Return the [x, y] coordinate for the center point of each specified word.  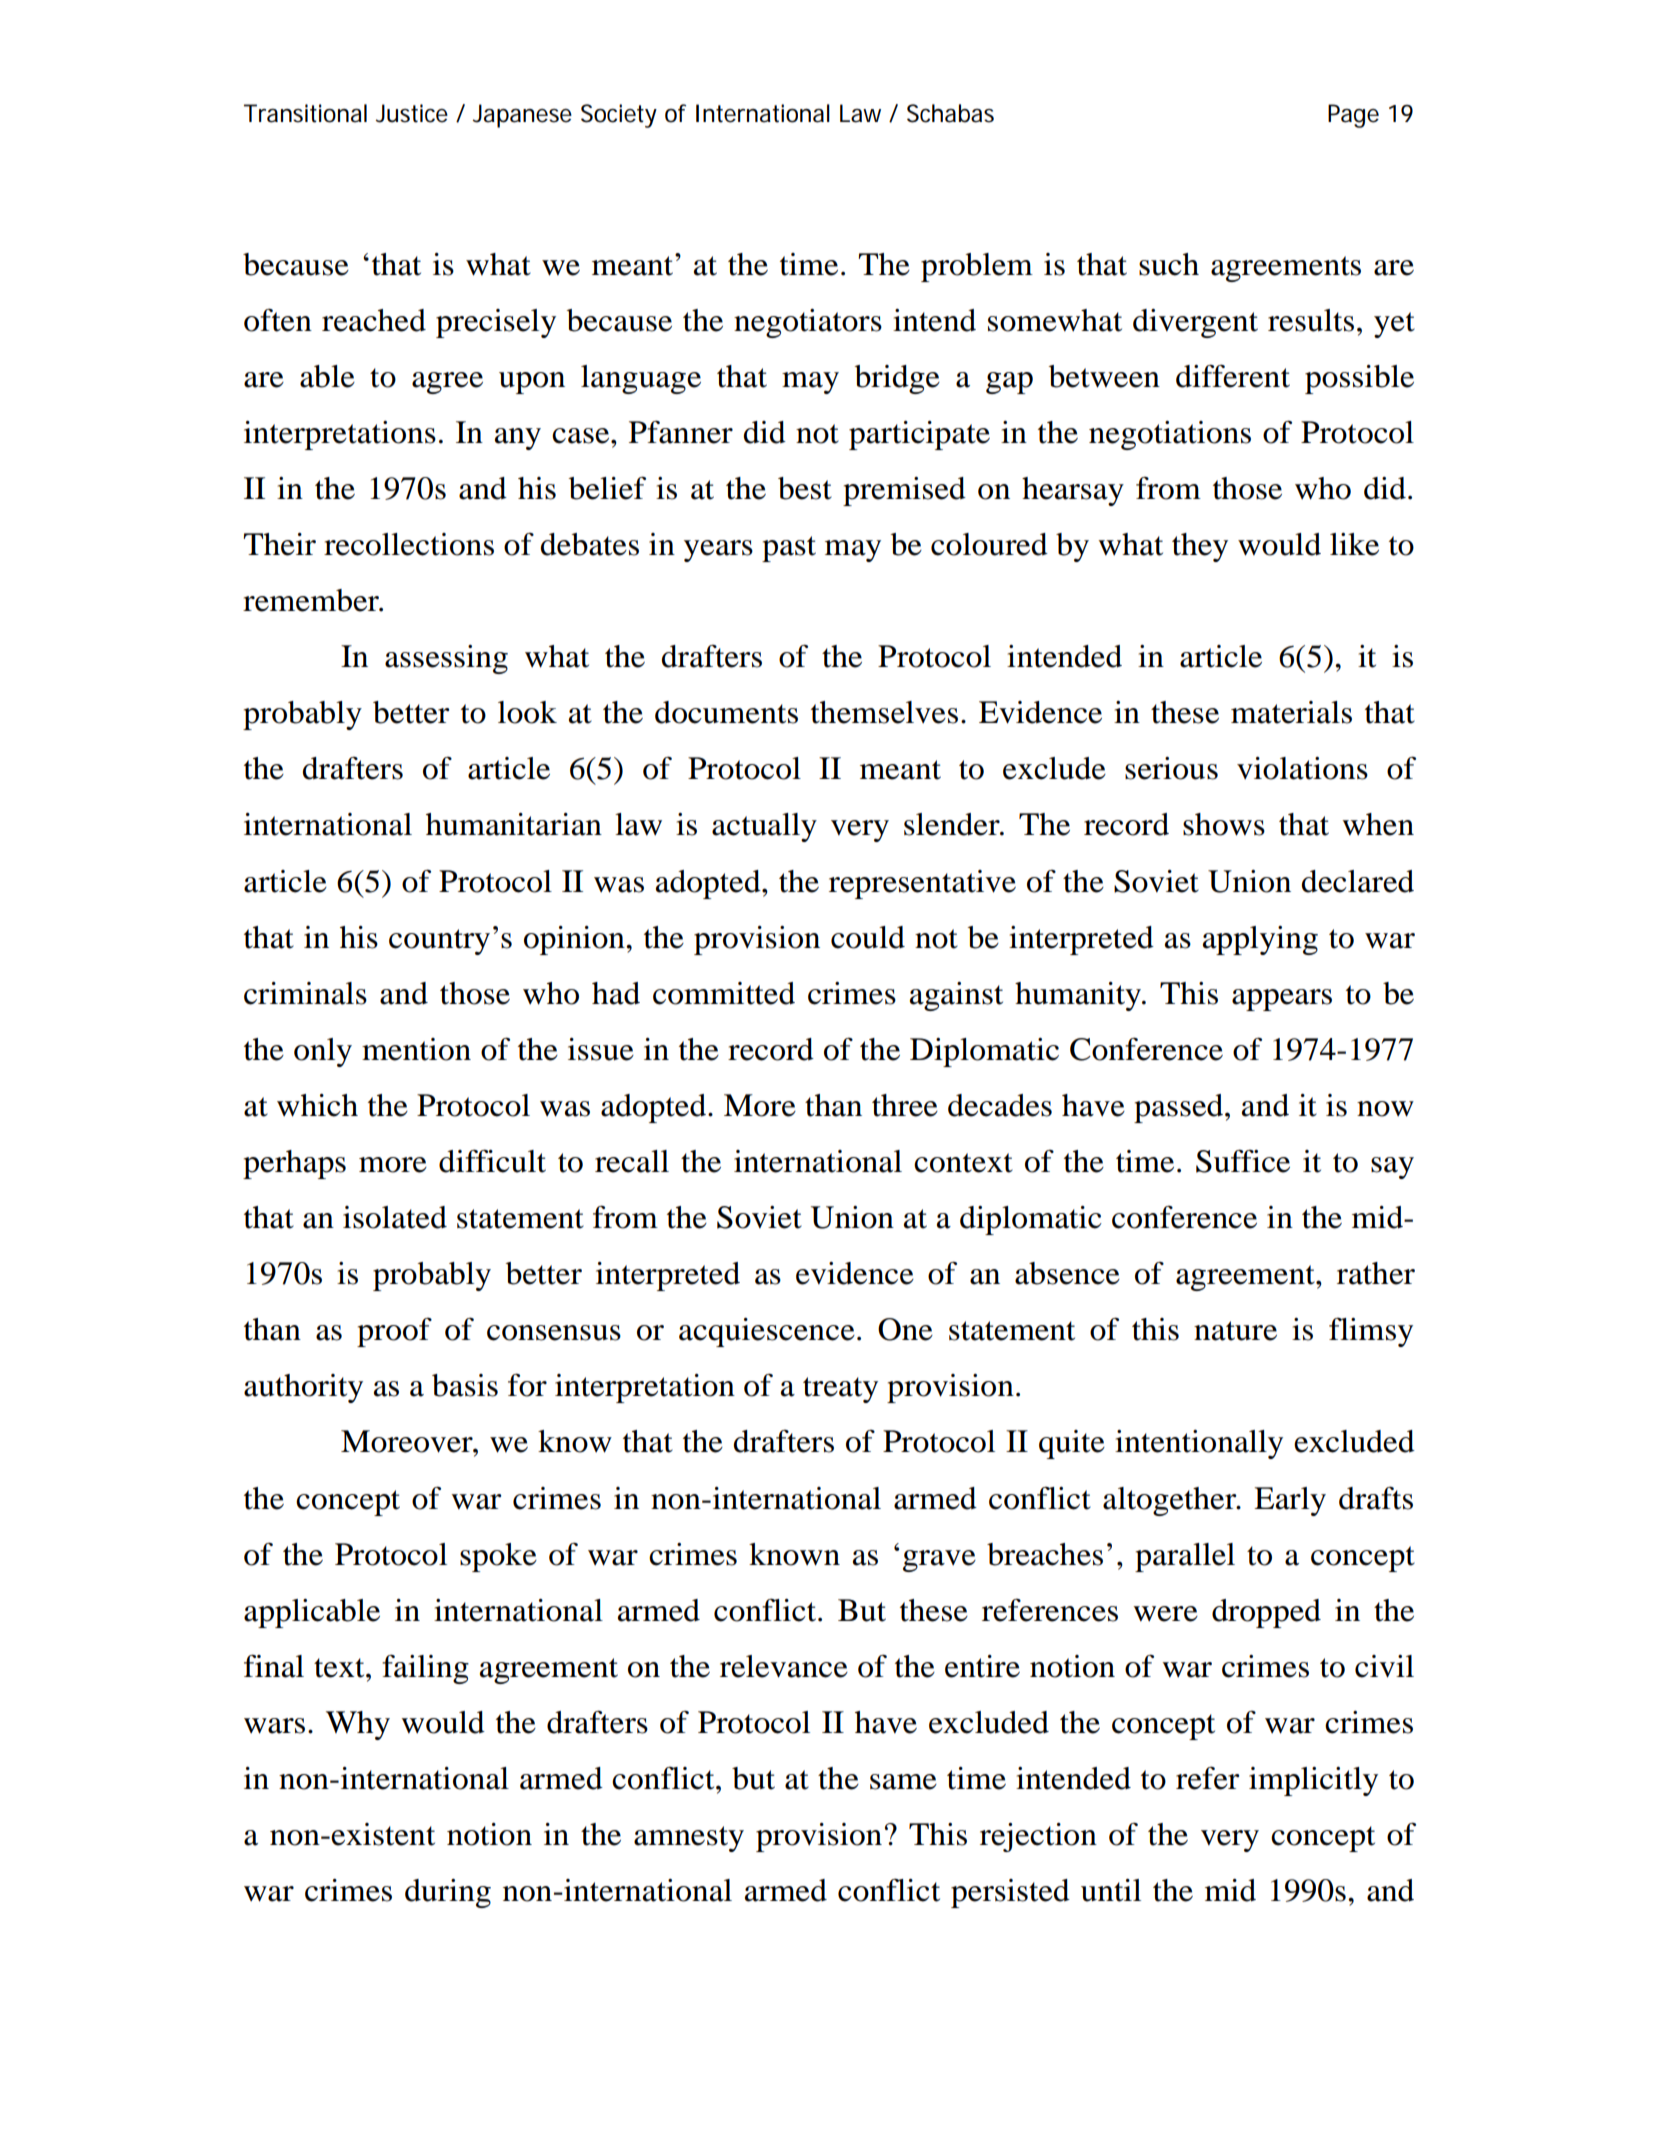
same [903, 1782]
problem [977, 267]
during [448, 1893]
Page [1353, 116]
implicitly [1313, 1781]
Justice [411, 113]
